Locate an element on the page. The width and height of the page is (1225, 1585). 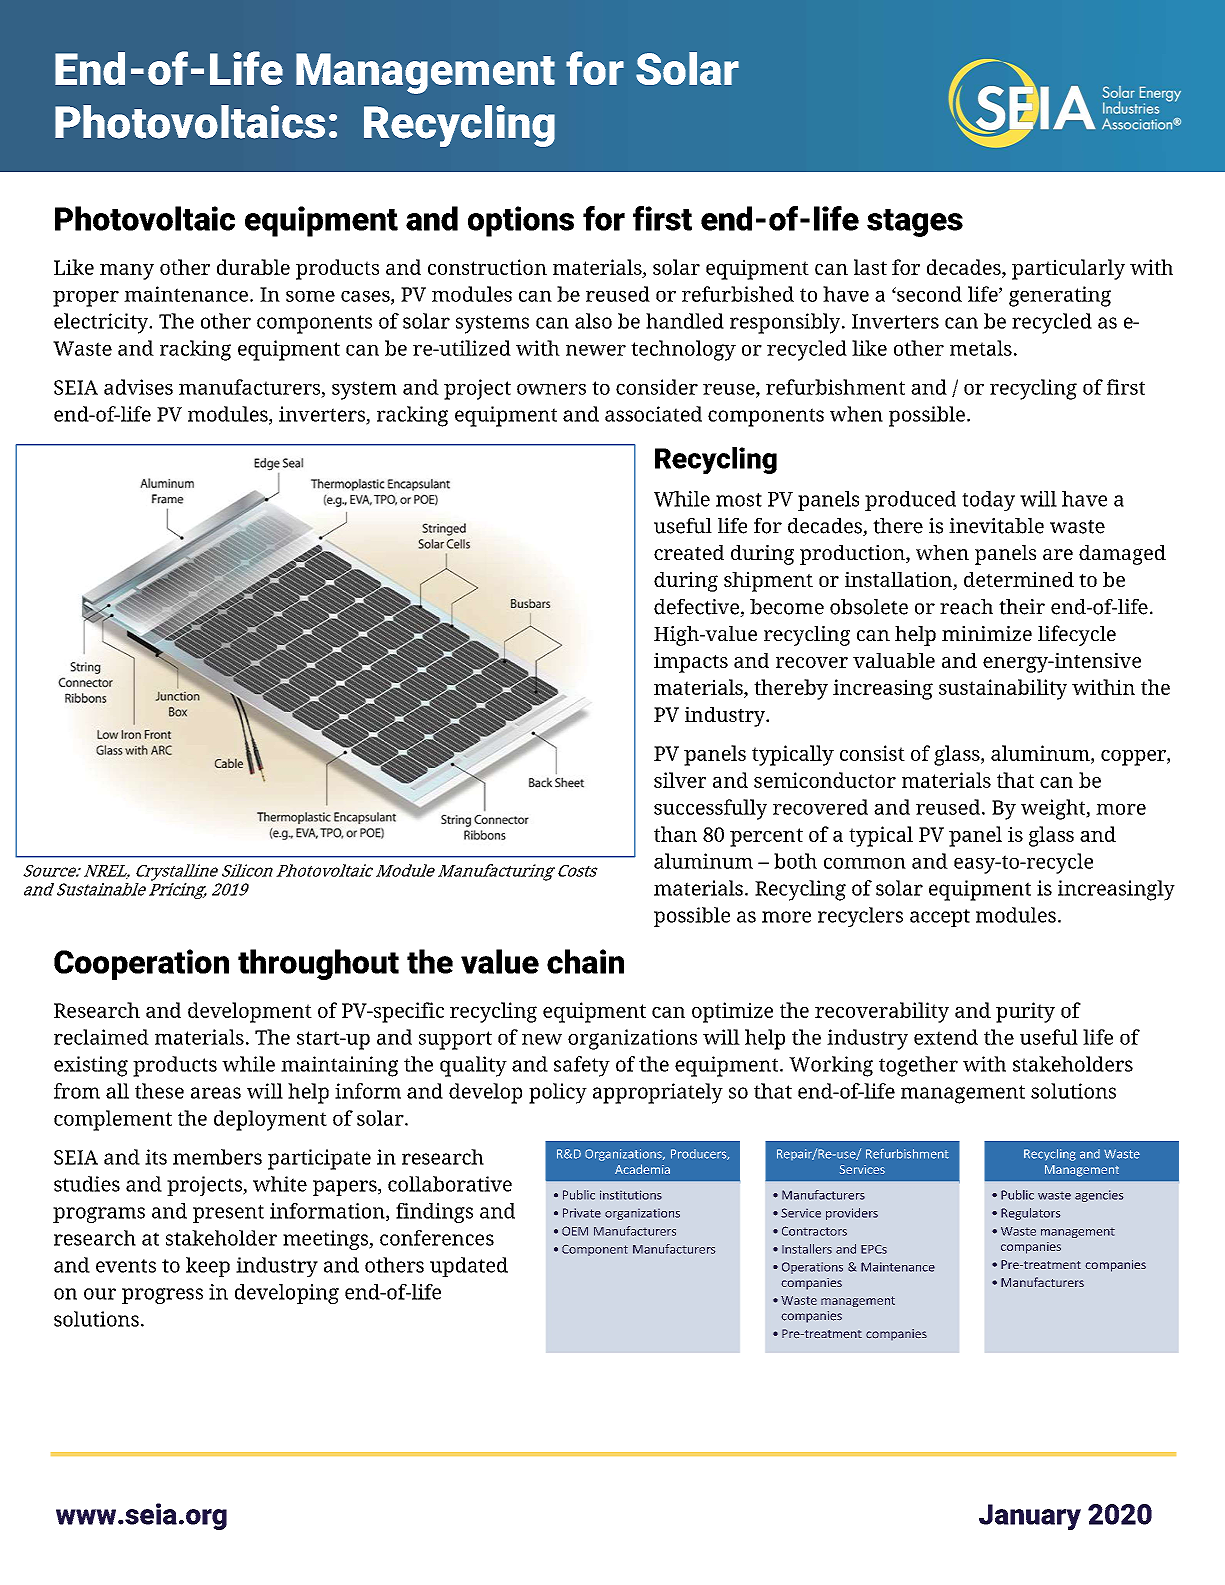
Regulators is located at coordinates (1030, 1214).
